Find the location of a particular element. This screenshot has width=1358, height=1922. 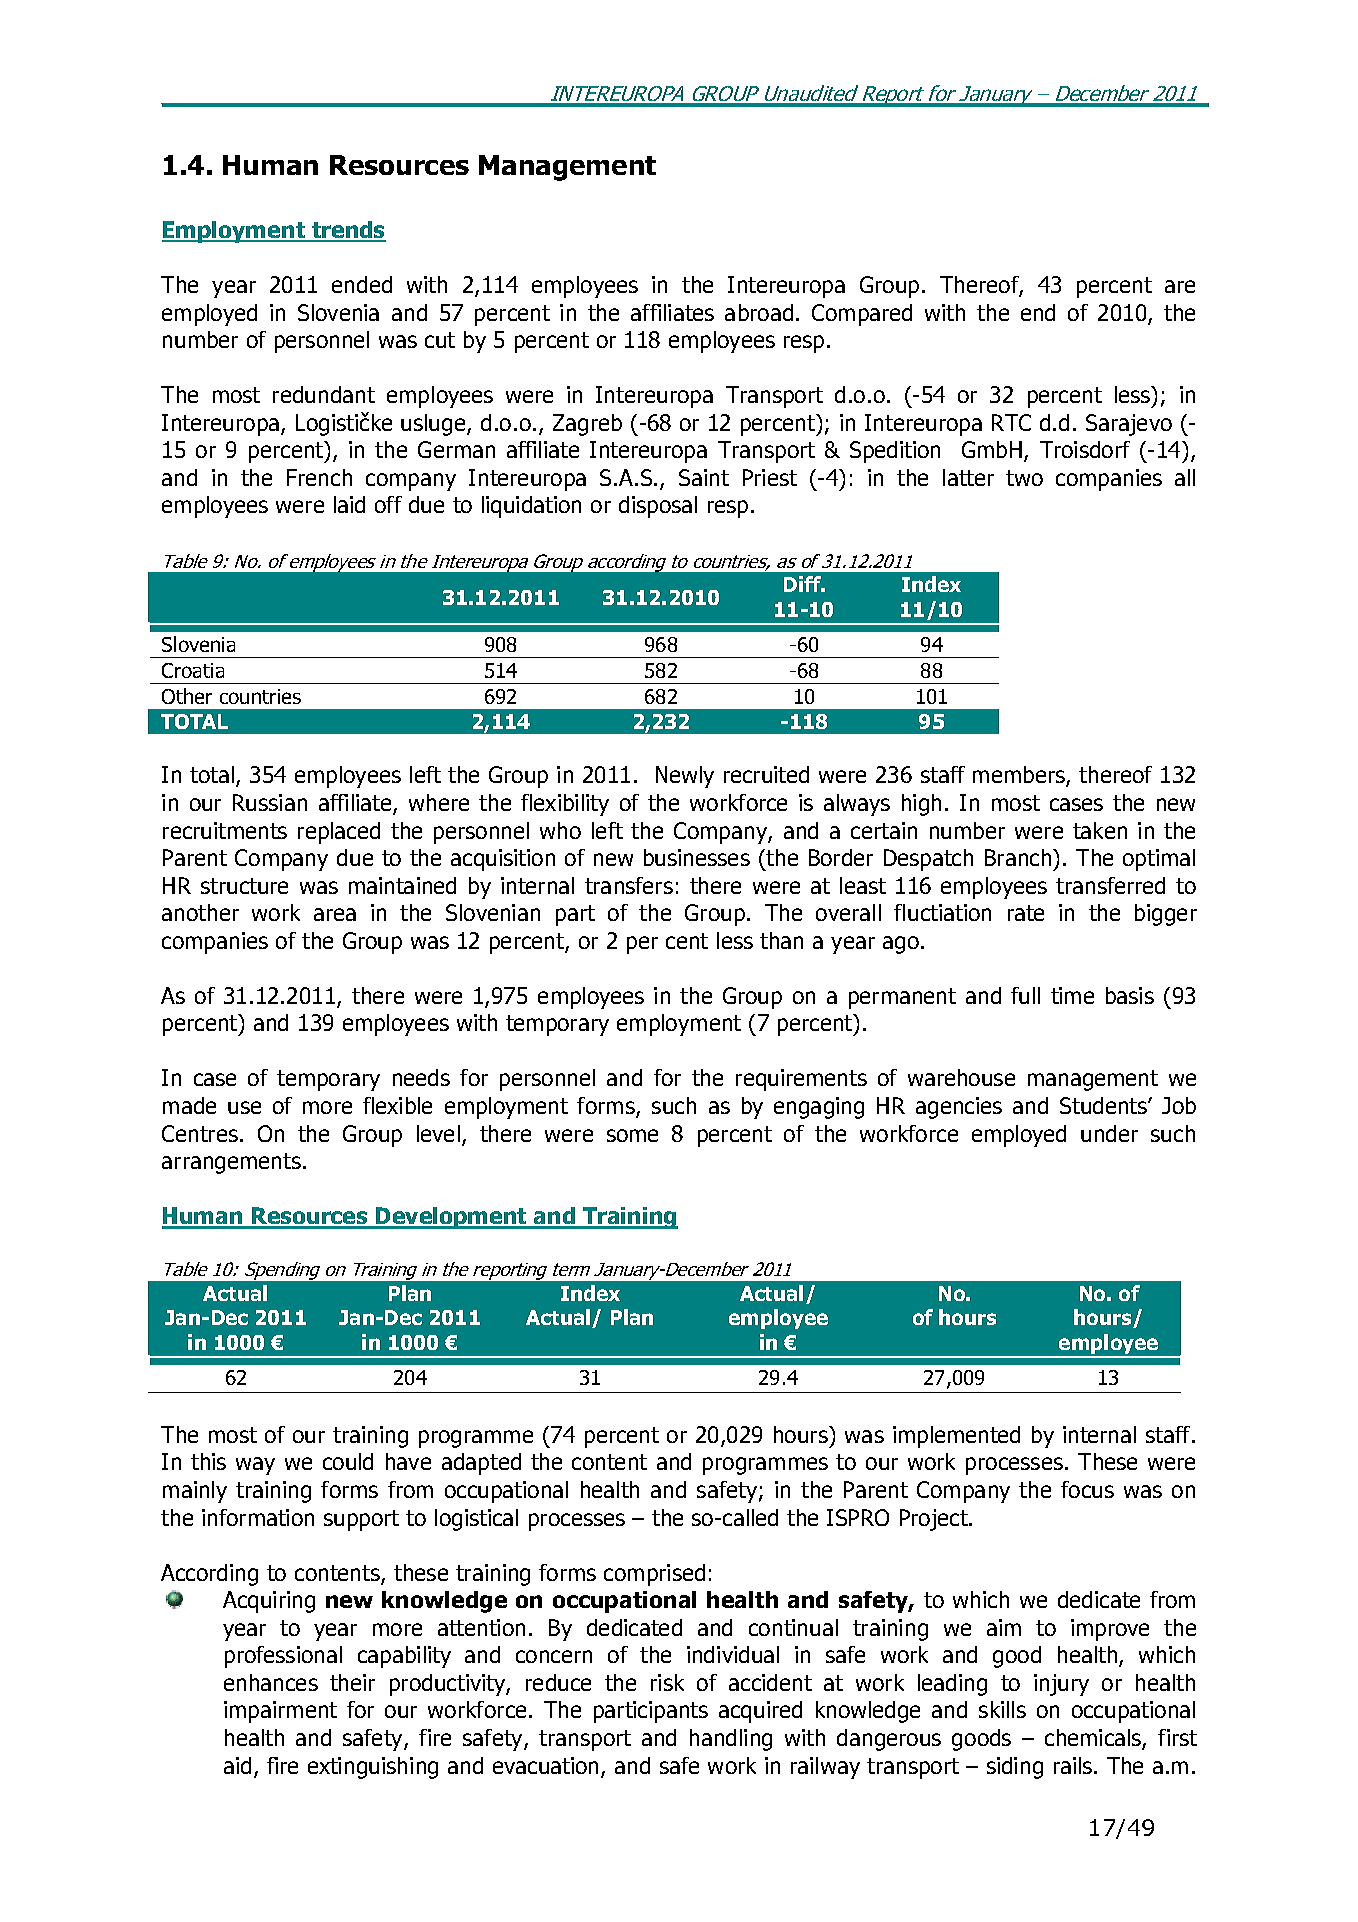

ended is located at coordinates (362, 284).
